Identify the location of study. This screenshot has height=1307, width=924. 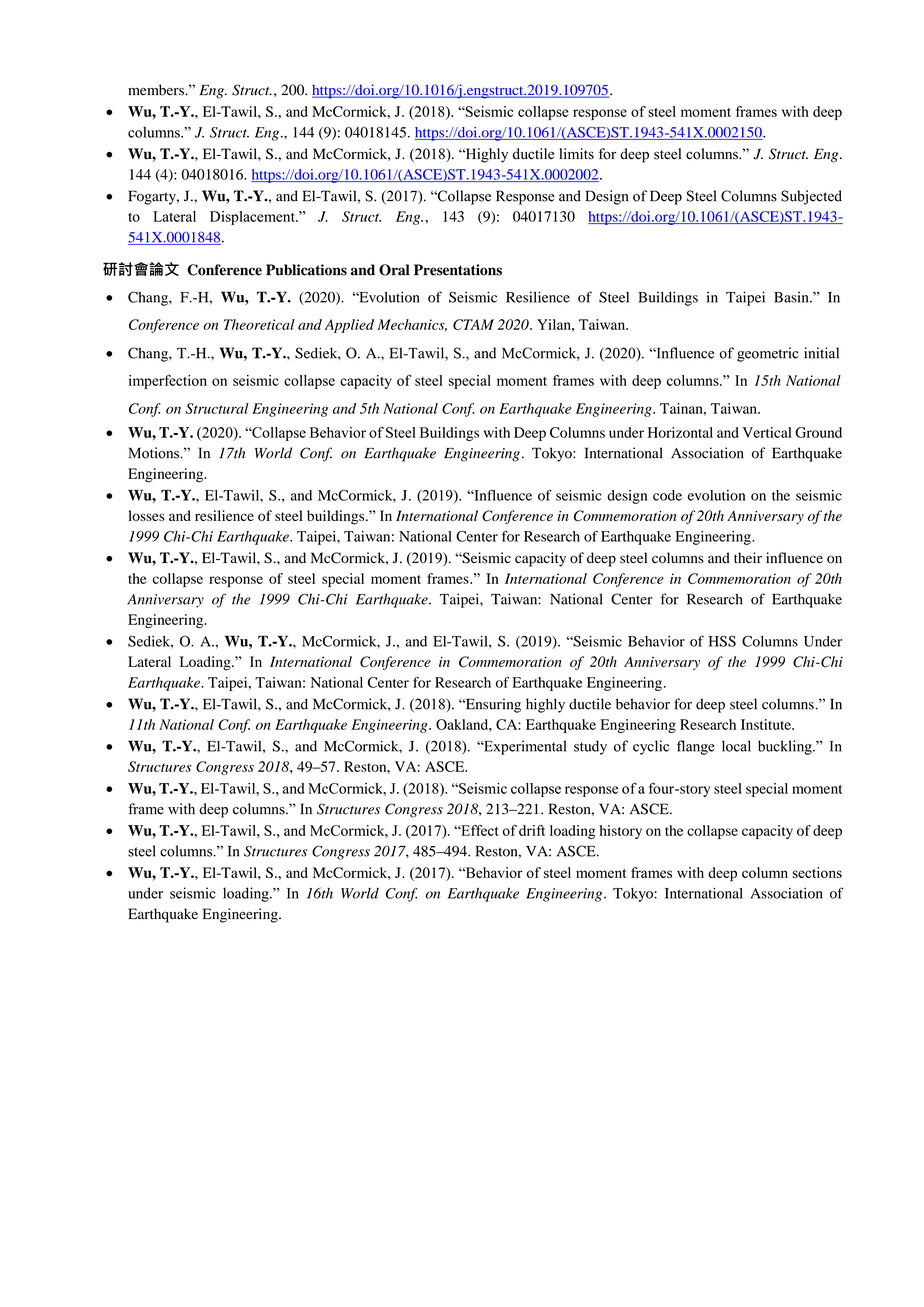
(590, 747).
